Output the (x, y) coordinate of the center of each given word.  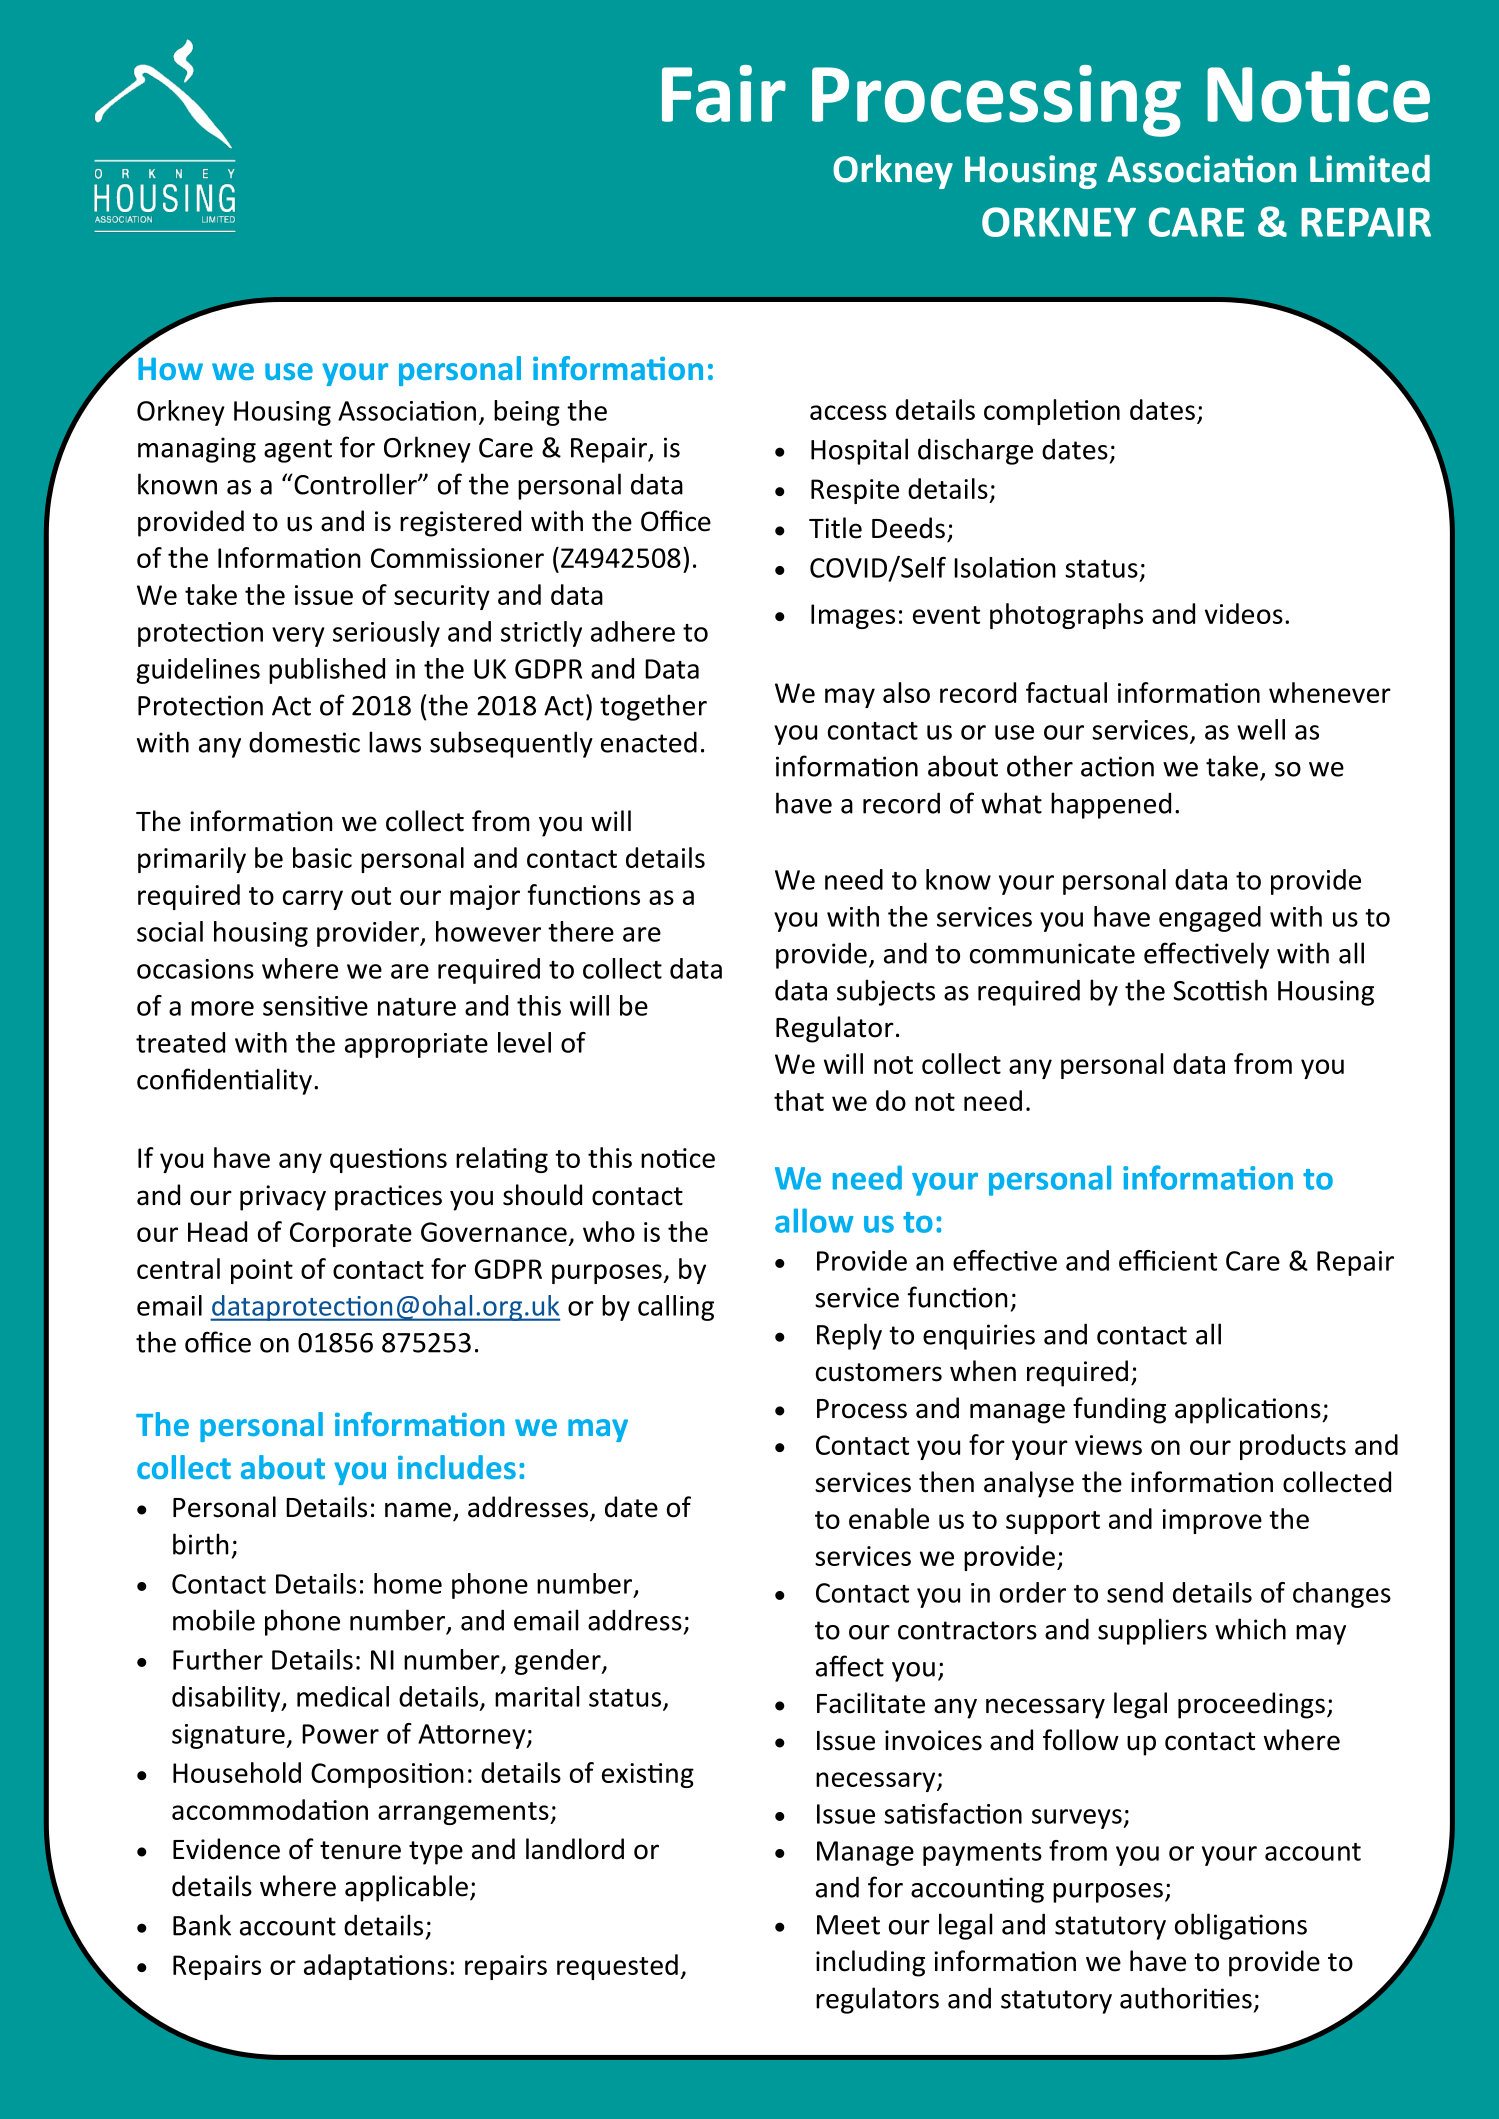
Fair (724, 94)
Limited (1370, 169)
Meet (848, 1925)
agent (298, 451)
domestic (304, 742)
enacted (649, 742)
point (262, 1271)
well (1261, 729)
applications (1249, 1410)
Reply (849, 1336)
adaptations (375, 1967)
